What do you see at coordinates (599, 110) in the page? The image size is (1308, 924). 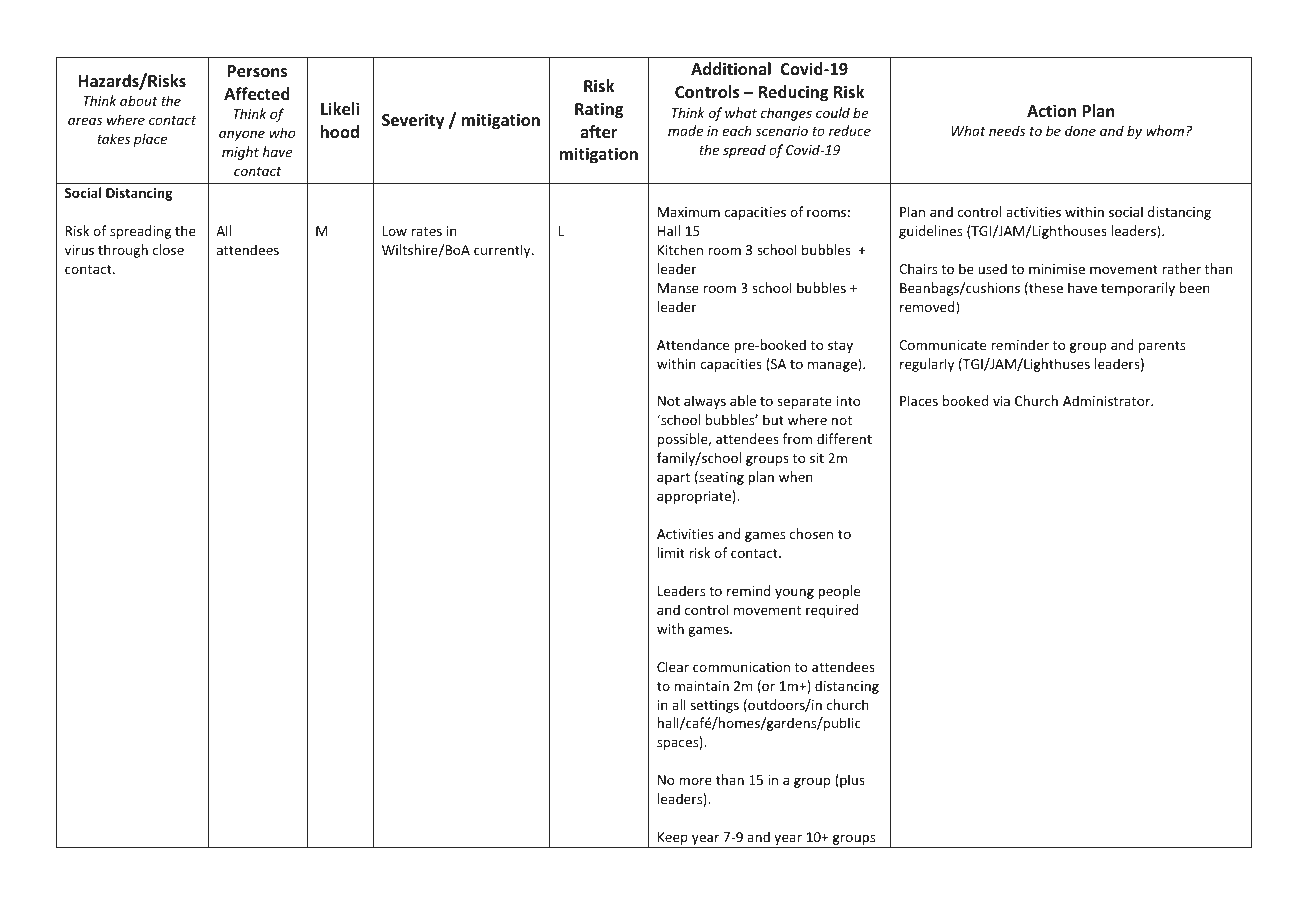 I see `Rating` at bounding box center [599, 110].
